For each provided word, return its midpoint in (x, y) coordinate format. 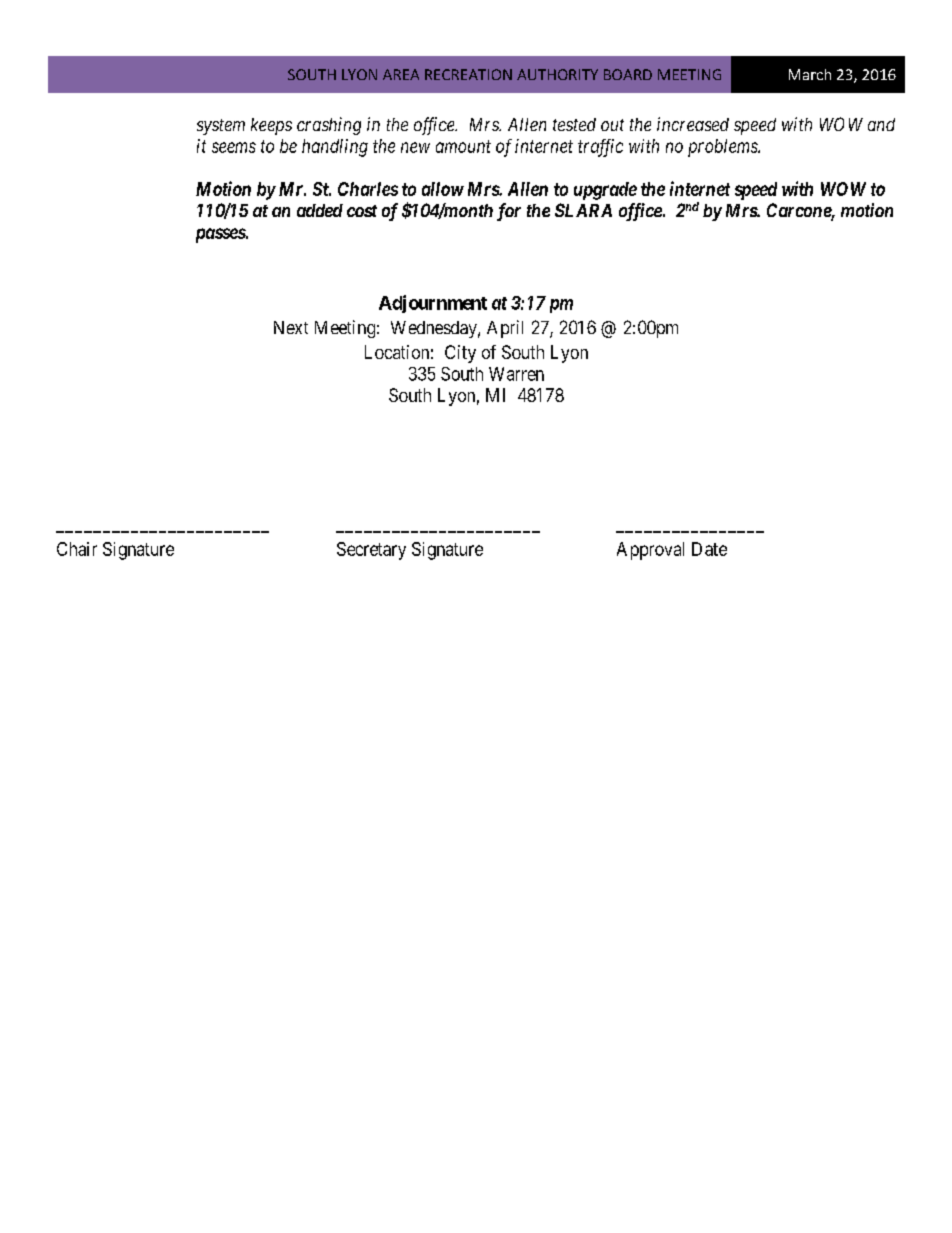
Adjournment (433, 304)
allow (443, 189)
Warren (516, 374)
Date (709, 549)
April (505, 329)
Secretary (371, 551)
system (221, 127)
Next (291, 327)
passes (221, 235)
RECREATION (468, 74)
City (460, 354)
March (810, 74)
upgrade (605, 191)
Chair (77, 549)
